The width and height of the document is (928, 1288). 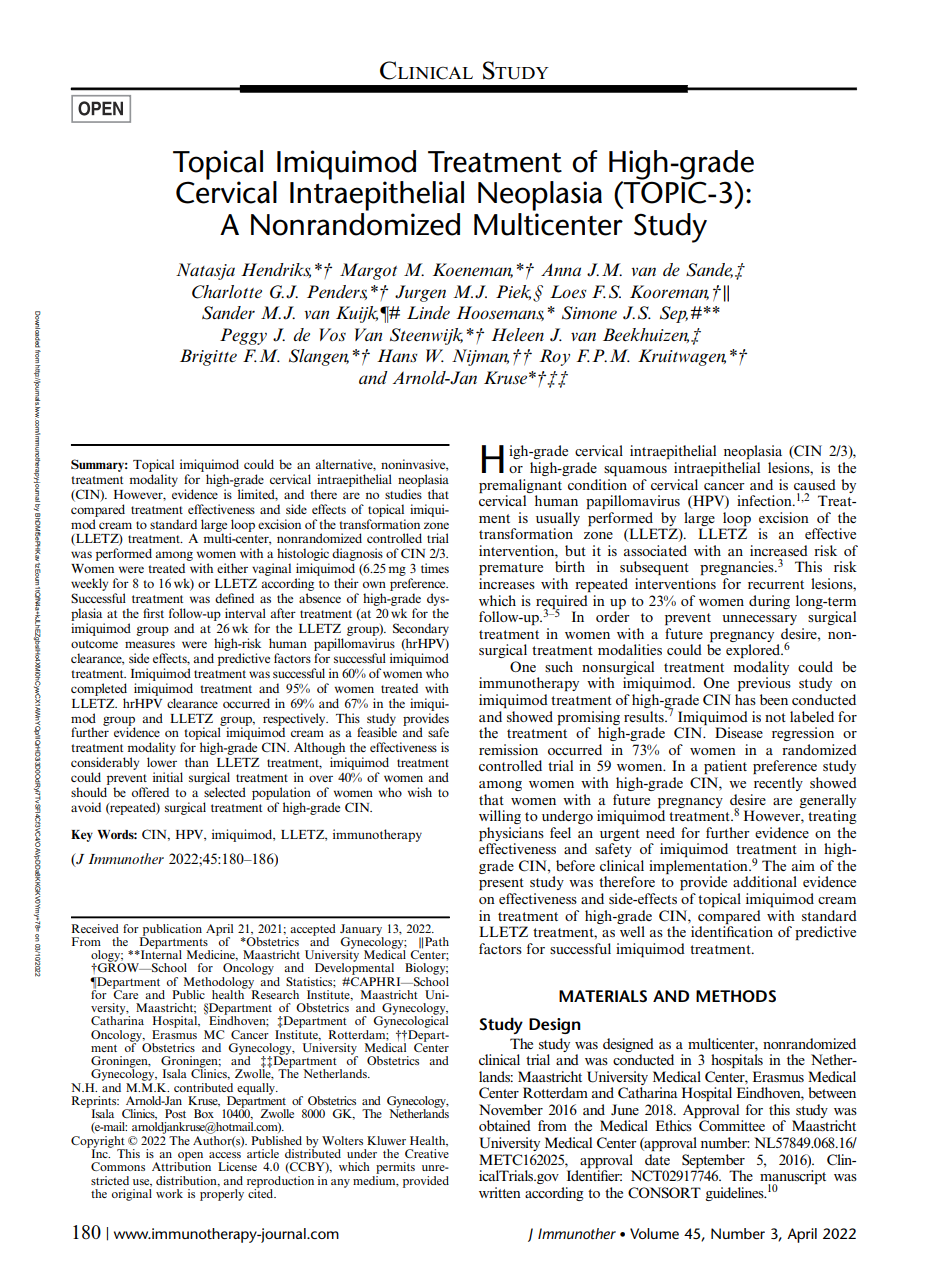 What do you see at coordinates (428, 312) in the document?
I see `Linde` at bounding box center [428, 312].
